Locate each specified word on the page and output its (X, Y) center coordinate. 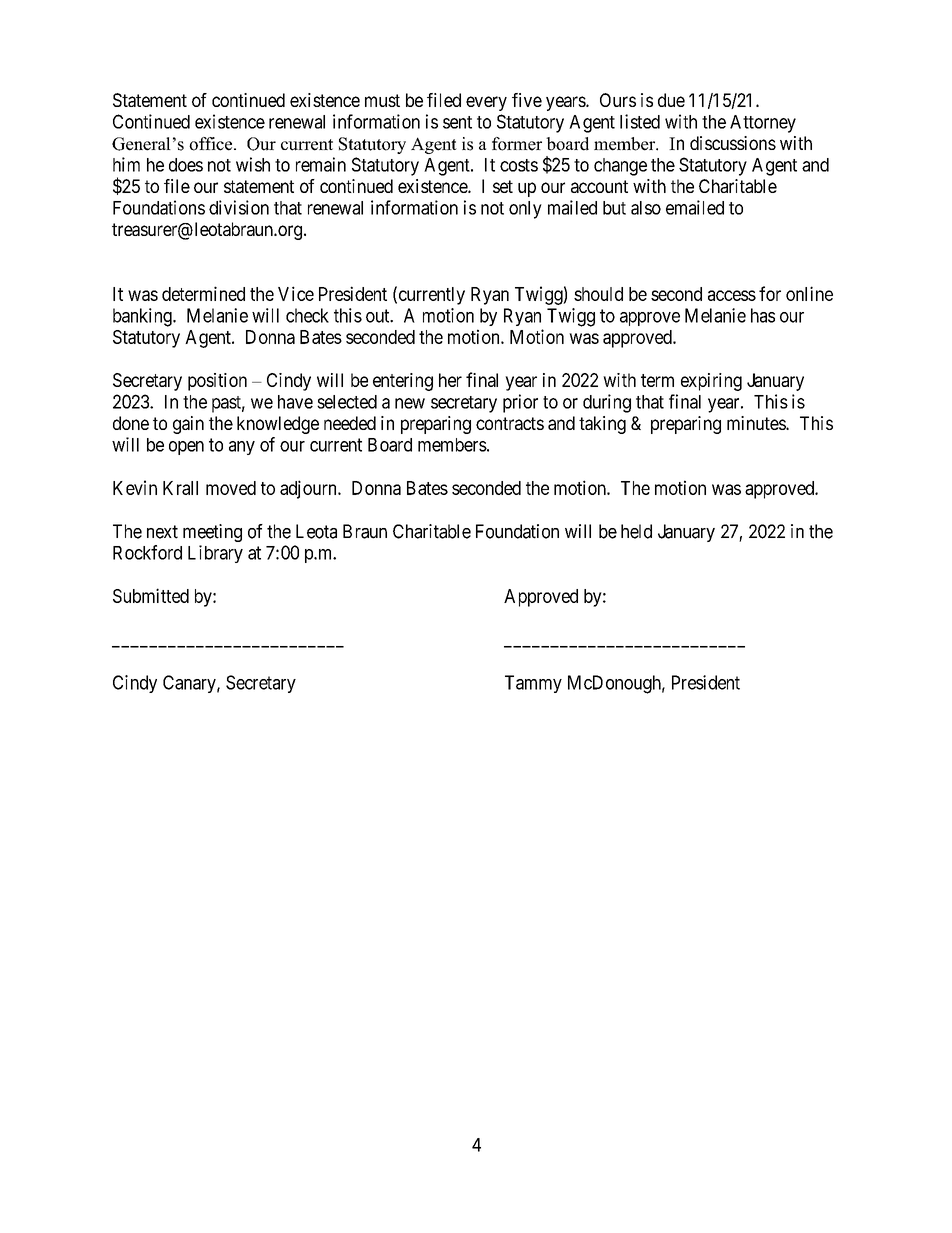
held (636, 531)
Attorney (763, 124)
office (212, 144)
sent (457, 122)
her (450, 380)
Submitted (151, 595)
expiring (711, 382)
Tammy (533, 684)
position (217, 382)
